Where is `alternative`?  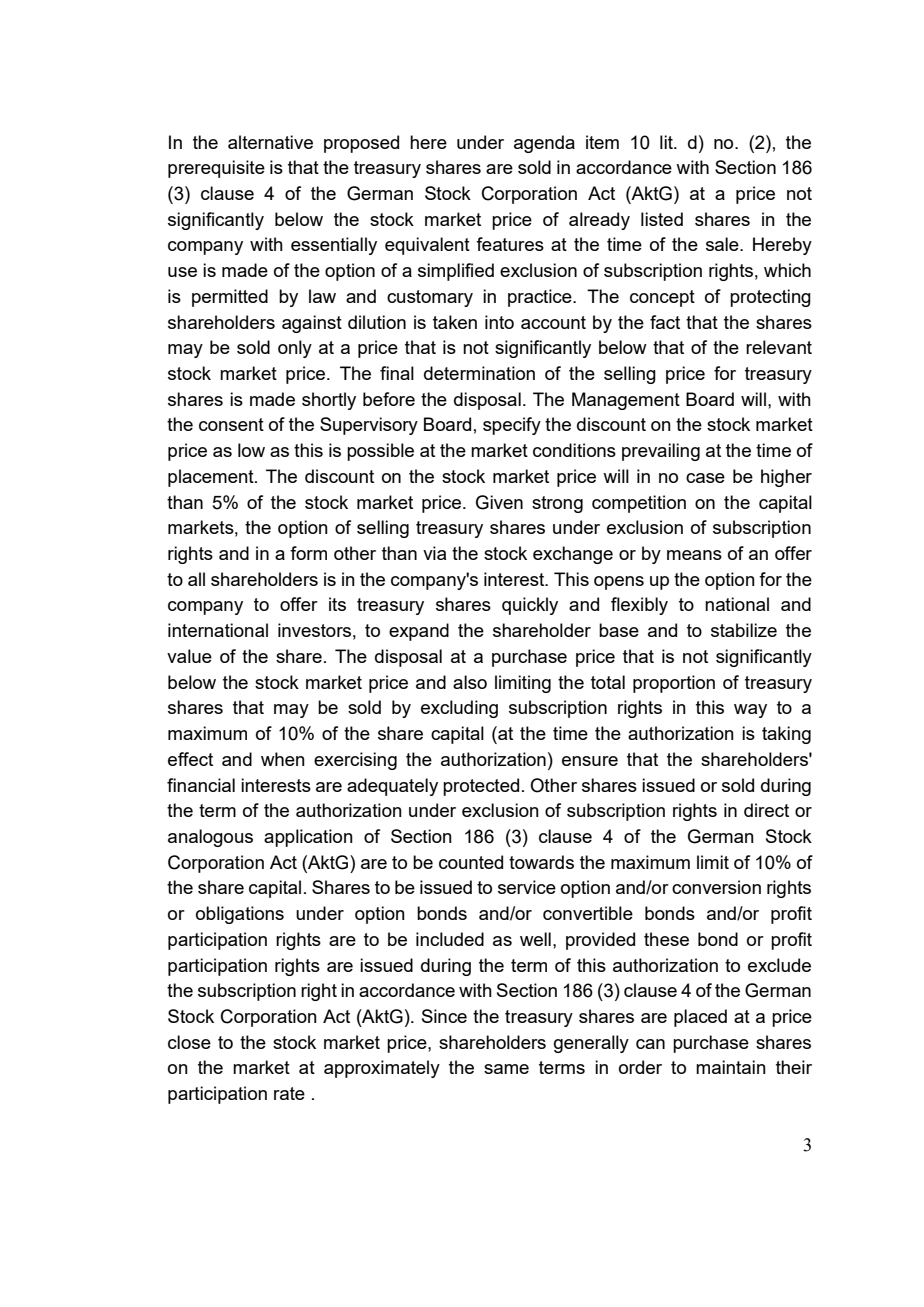
alternative is located at coordinates (270, 142).
